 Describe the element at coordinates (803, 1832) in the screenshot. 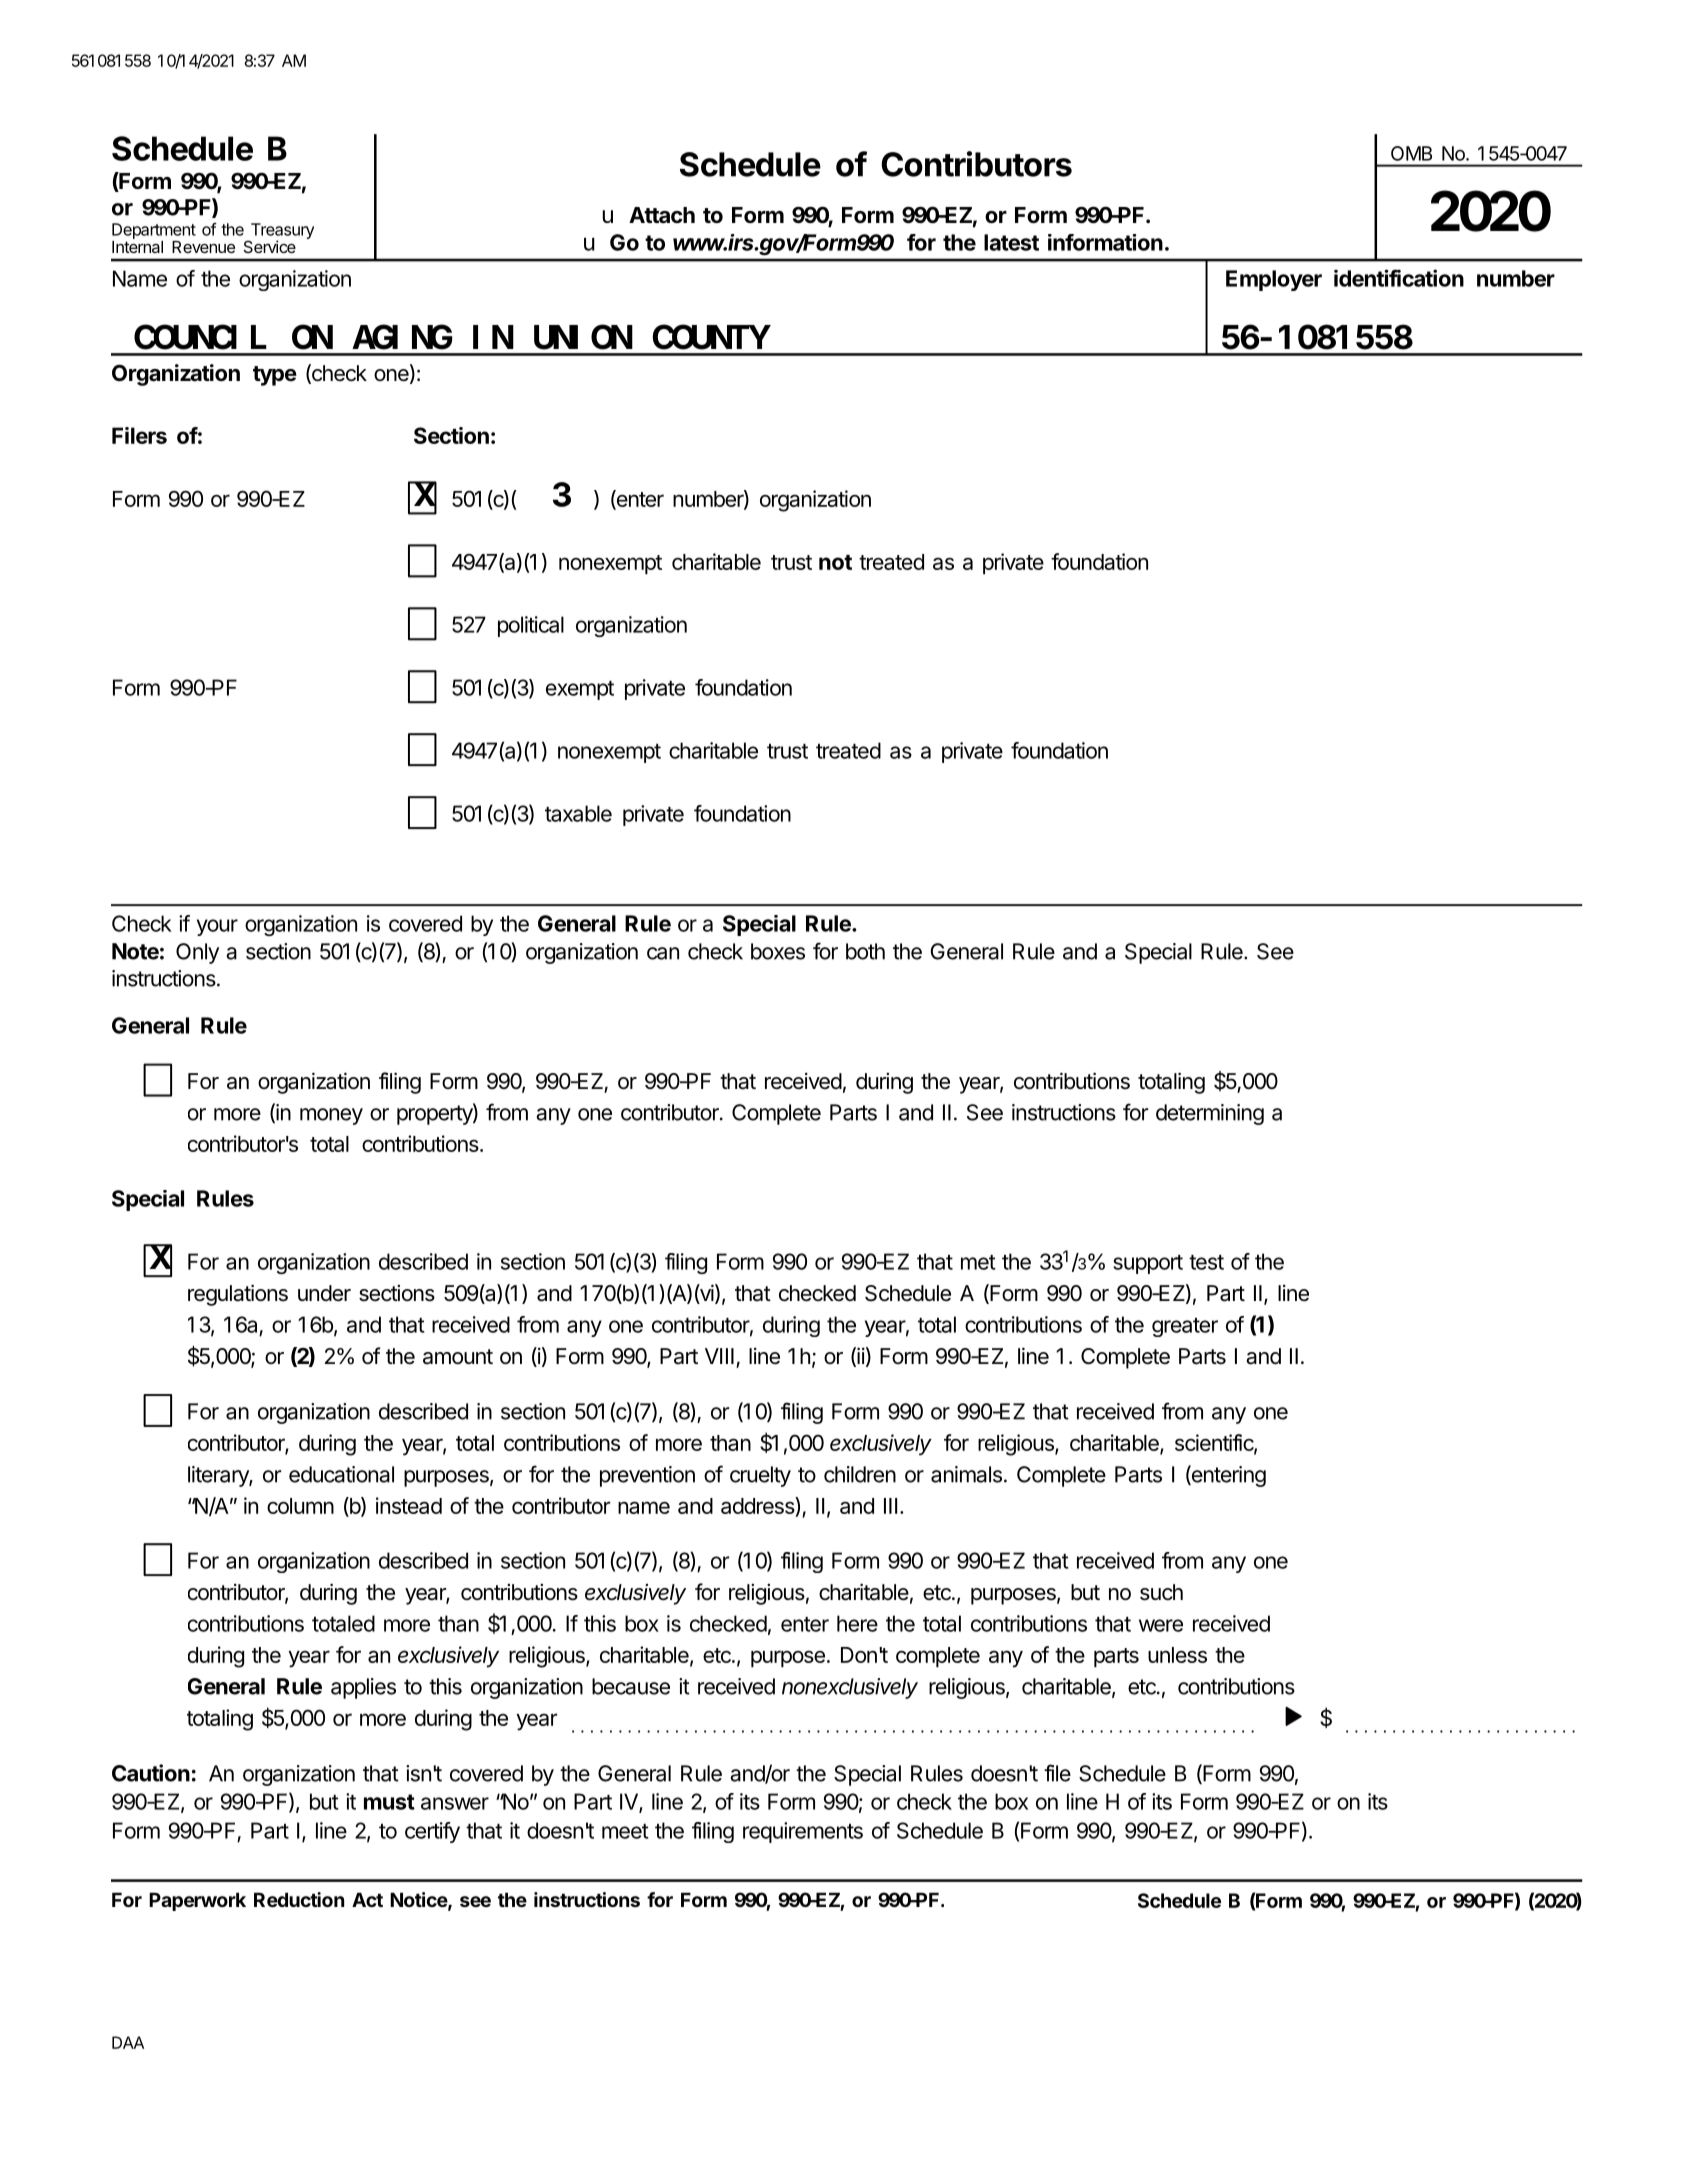

I see `requirements` at that location.
